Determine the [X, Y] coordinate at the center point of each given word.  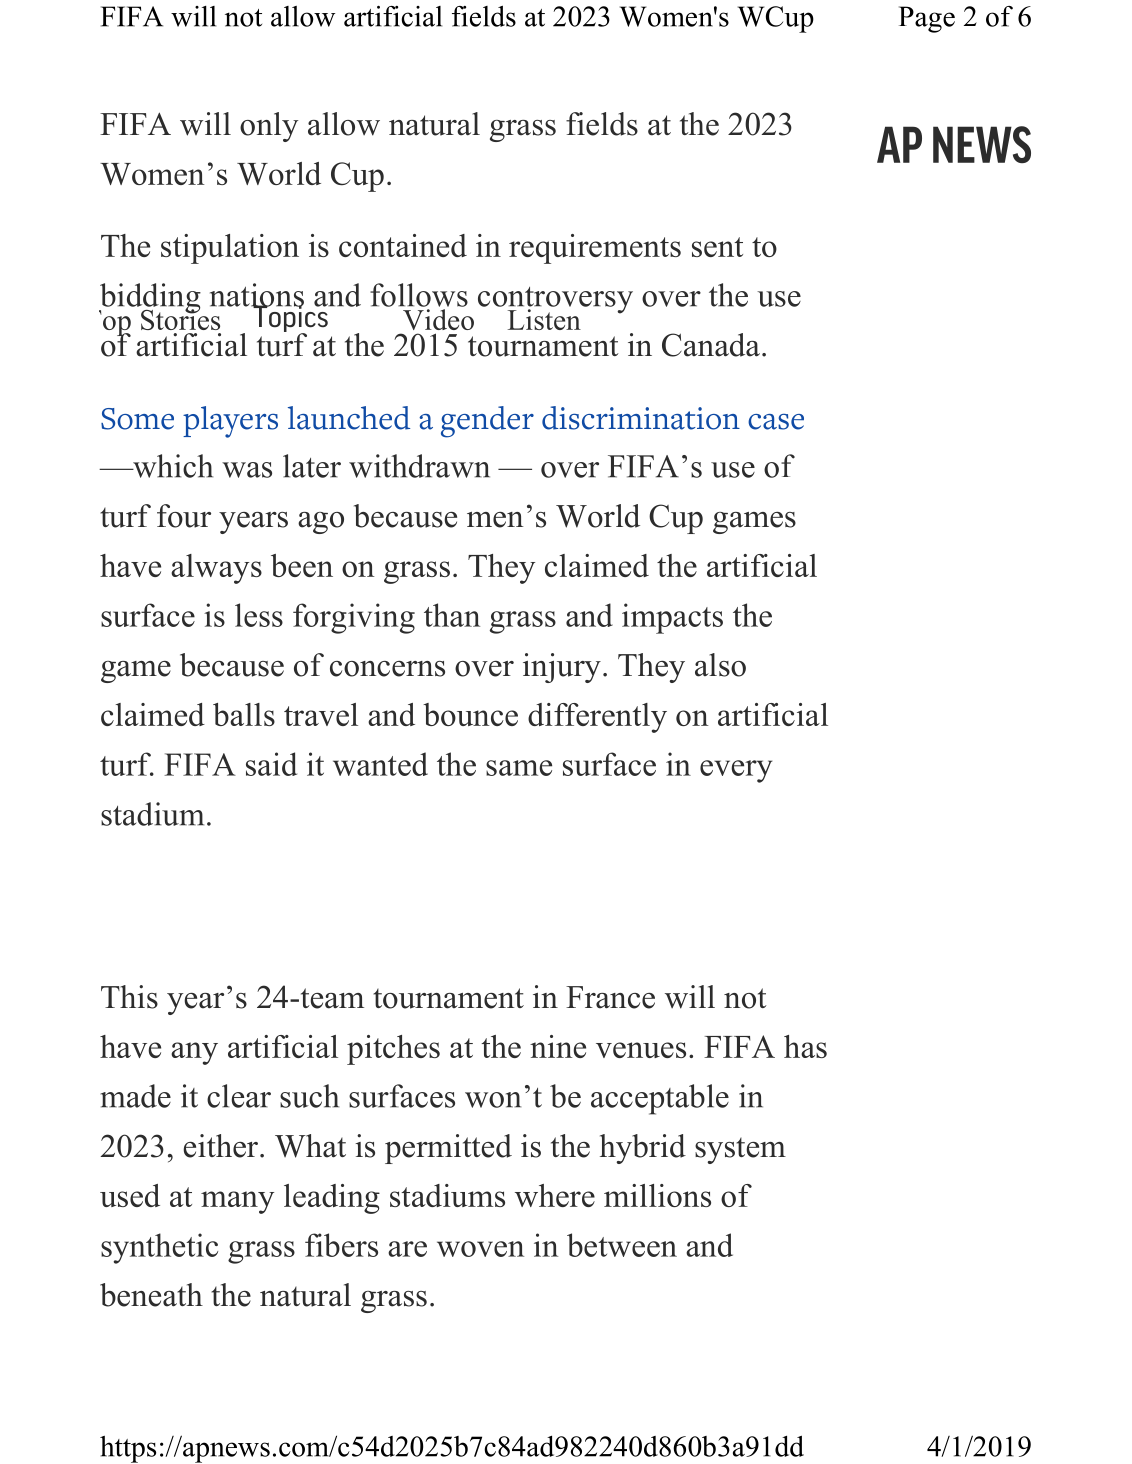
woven [480, 1249]
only [269, 127]
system [740, 1151]
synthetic [159, 1248]
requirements [595, 249]
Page [927, 19]
